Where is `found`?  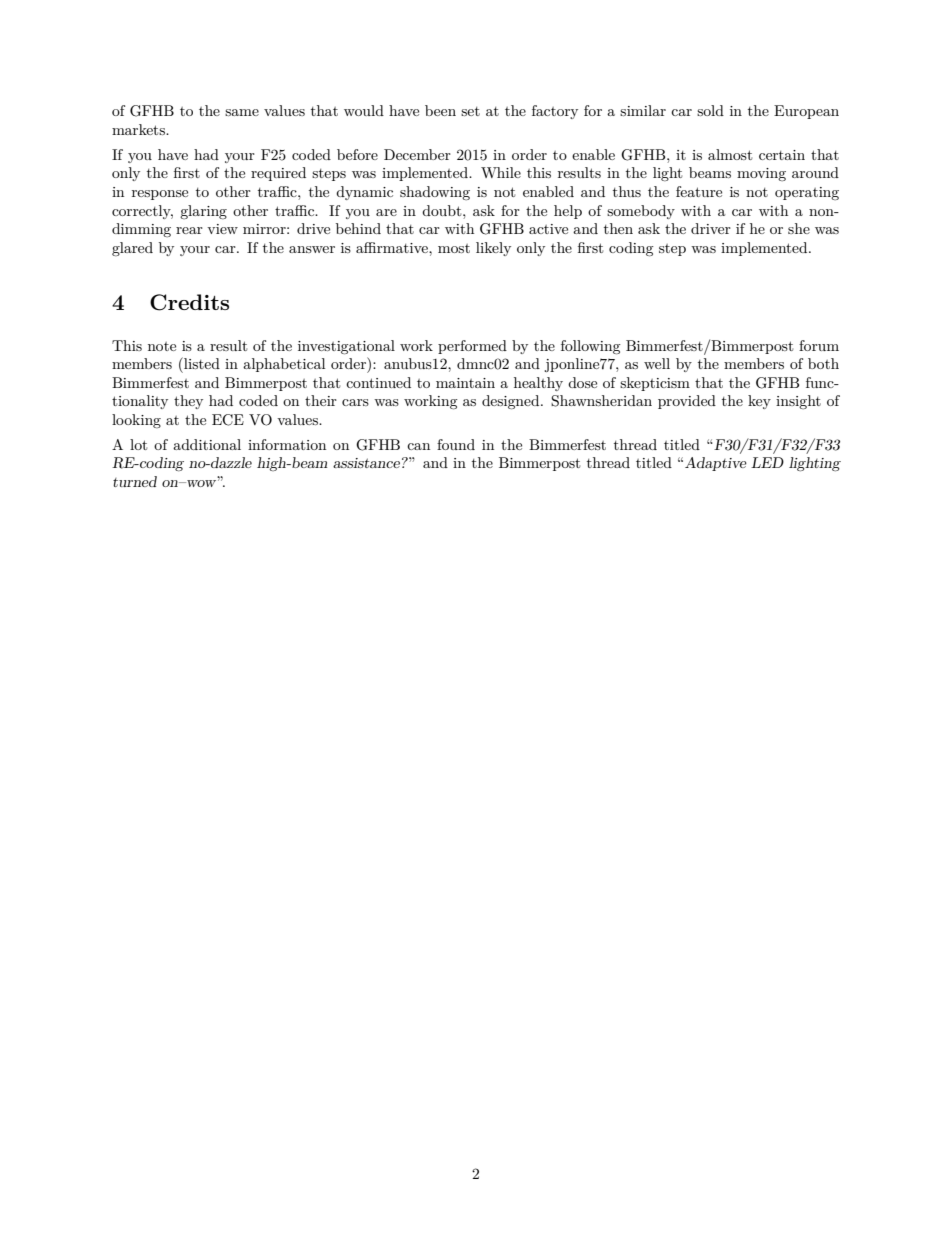 found is located at coordinates (456, 444).
